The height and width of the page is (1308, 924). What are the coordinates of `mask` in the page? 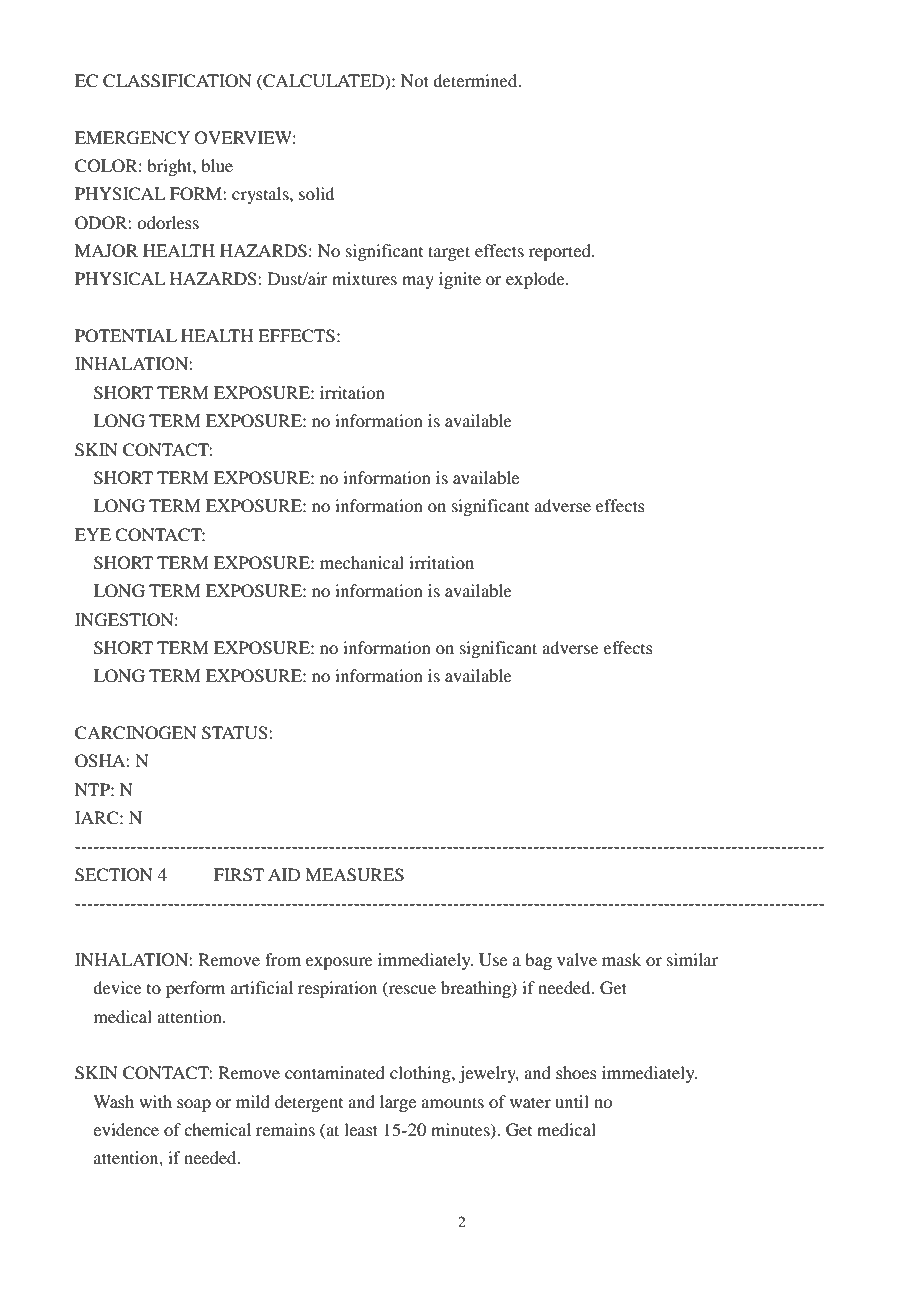 It's located at (621, 959).
